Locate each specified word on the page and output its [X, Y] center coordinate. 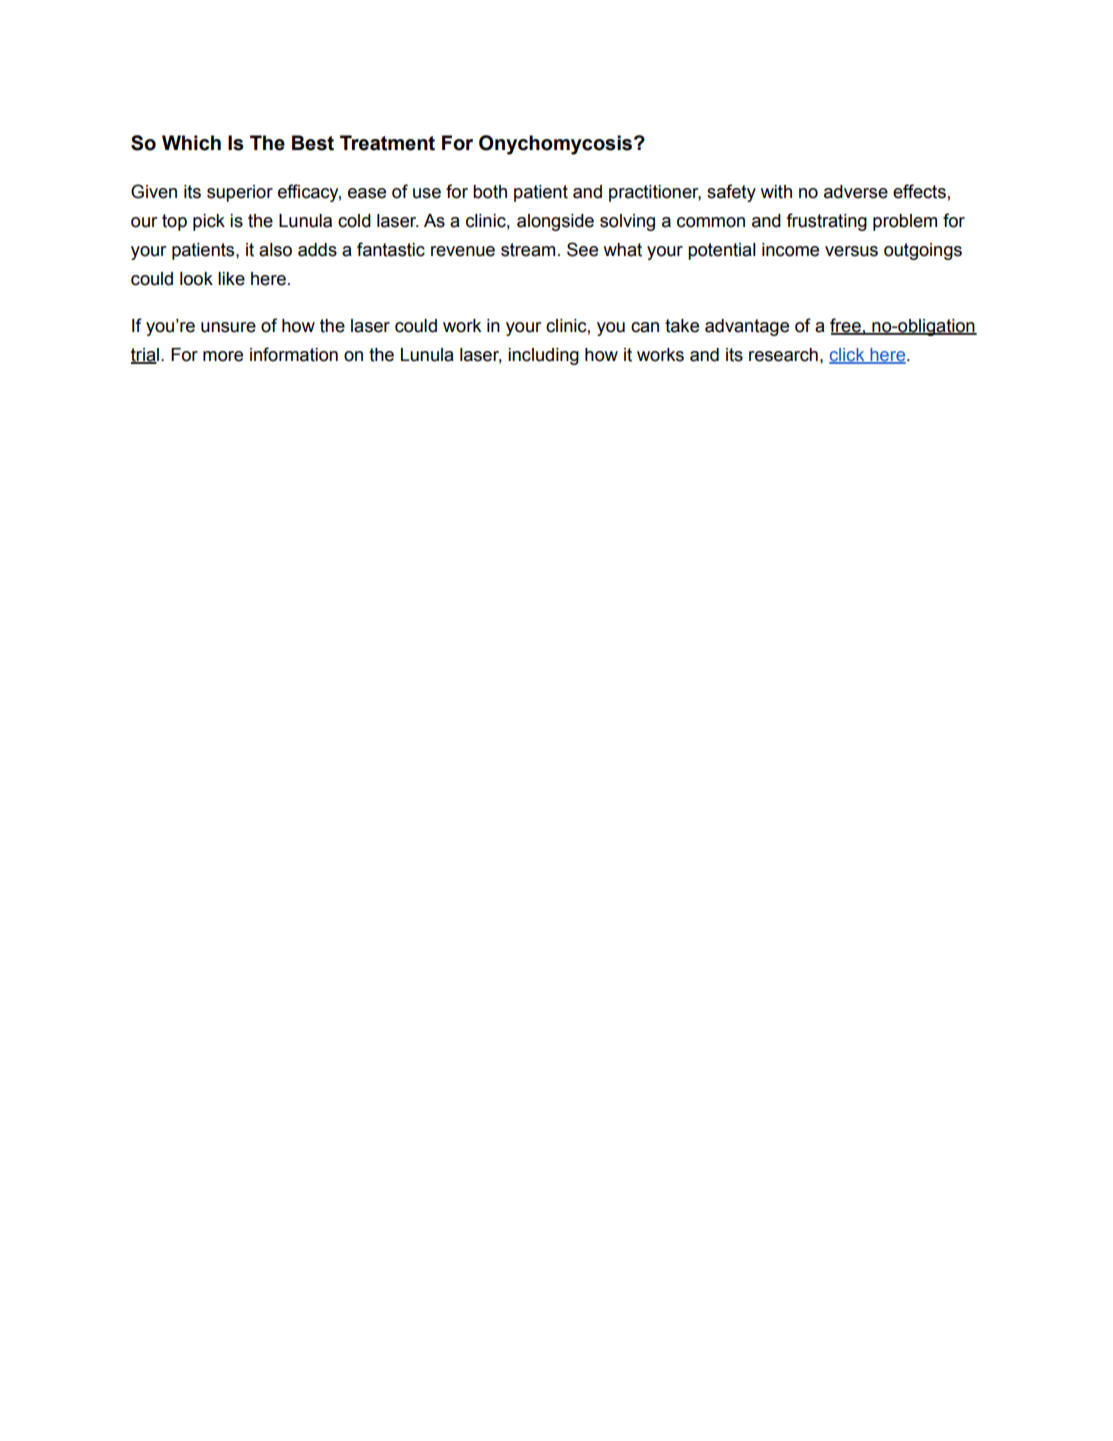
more [223, 356]
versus [851, 251]
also [275, 250]
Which [191, 143]
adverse [856, 192]
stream [528, 250]
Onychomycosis [557, 145]
